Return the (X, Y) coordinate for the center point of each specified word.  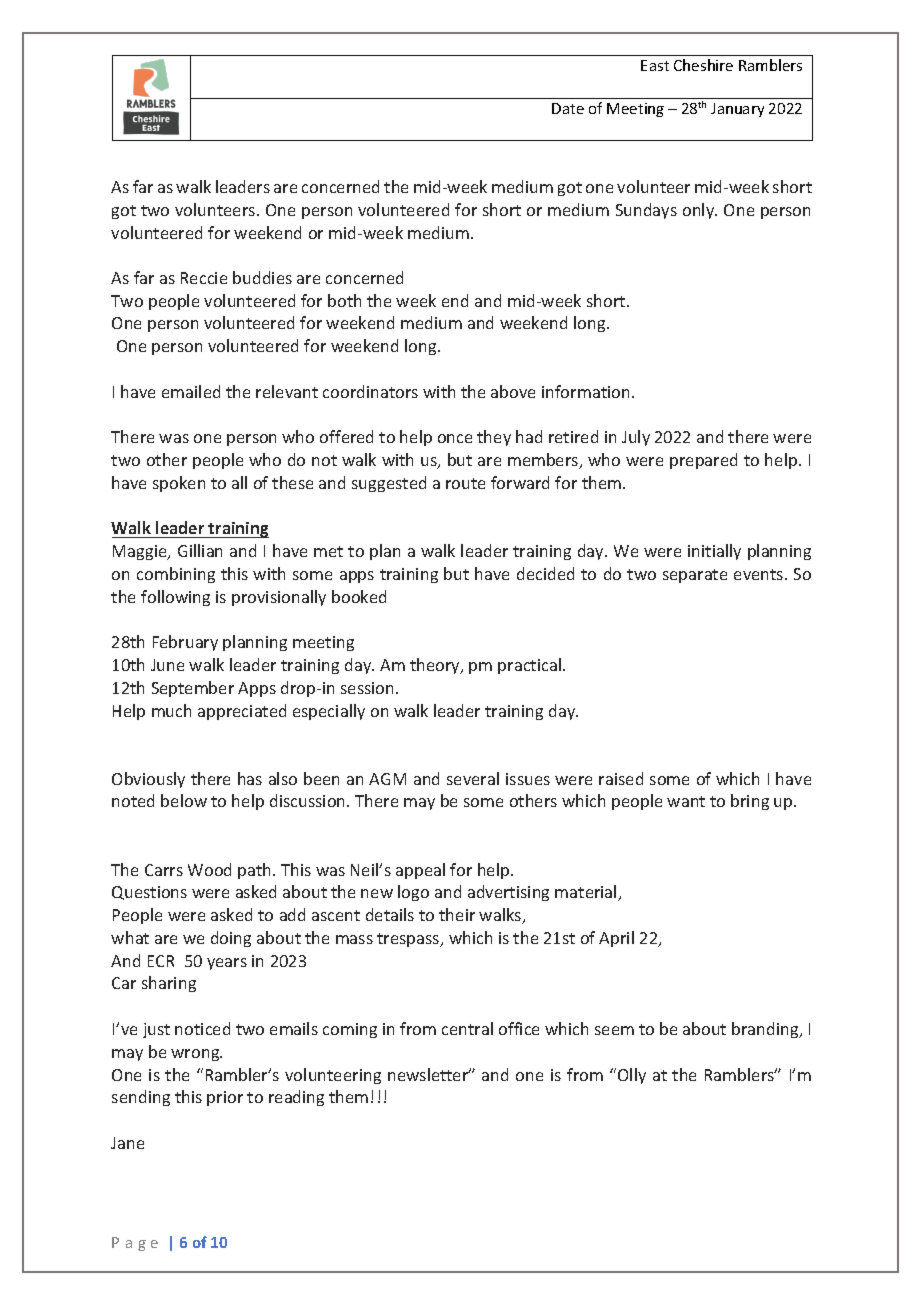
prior (225, 1098)
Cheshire (703, 65)
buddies (262, 277)
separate (695, 576)
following (175, 598)
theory (436, 666)
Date (568, 108)
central (467, 1028)
